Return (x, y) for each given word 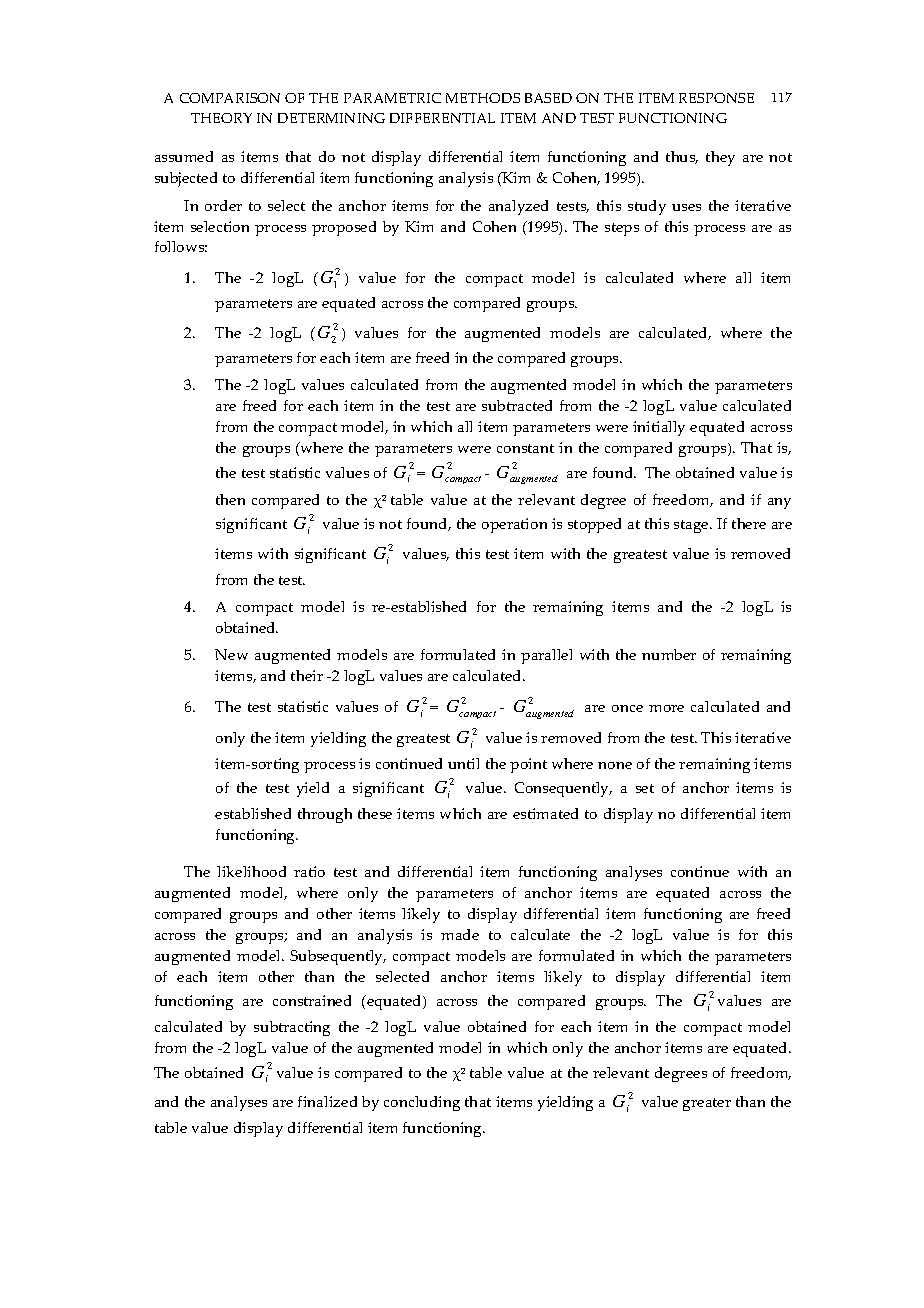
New (231, 654)
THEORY (221, 118)
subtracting (292, 1028)
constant (525, 448)
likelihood (251, 871)
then (230, 499)
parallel (546, 656)
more (666, 708)
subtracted (517, 405)
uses (686, 207)
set (645, 788)
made (460, 934)
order (223, 205)
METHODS (483, 98)
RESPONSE (716, 98)
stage (692, 526)
